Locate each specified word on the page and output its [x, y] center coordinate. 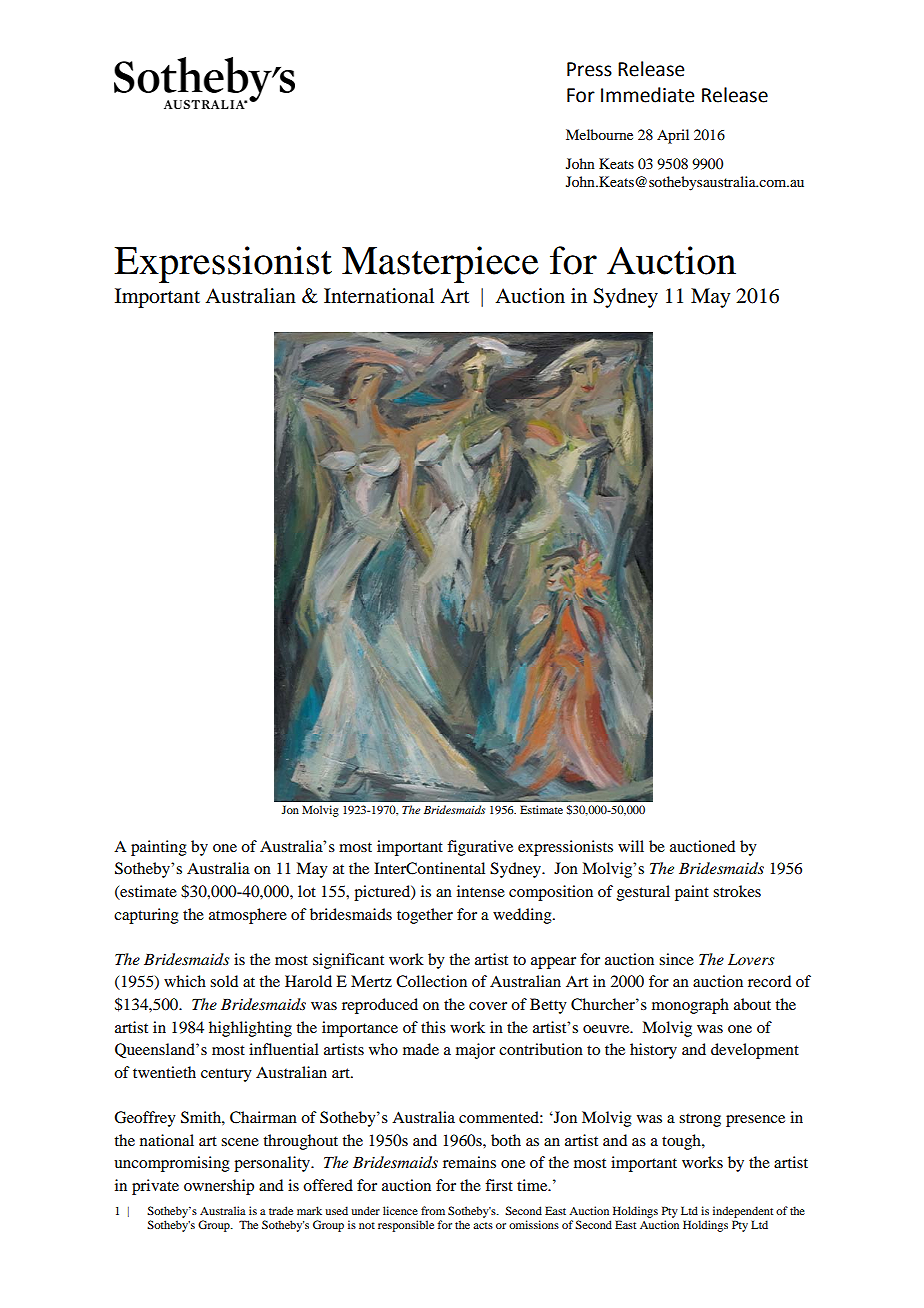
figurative [480, 848]
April [673, 136]
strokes [737, 891]
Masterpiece [440, 264]
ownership [219, 1187]
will [631, 846]
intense [481, 891]
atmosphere [248, 916]
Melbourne [599, 134]
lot [307, 891]
